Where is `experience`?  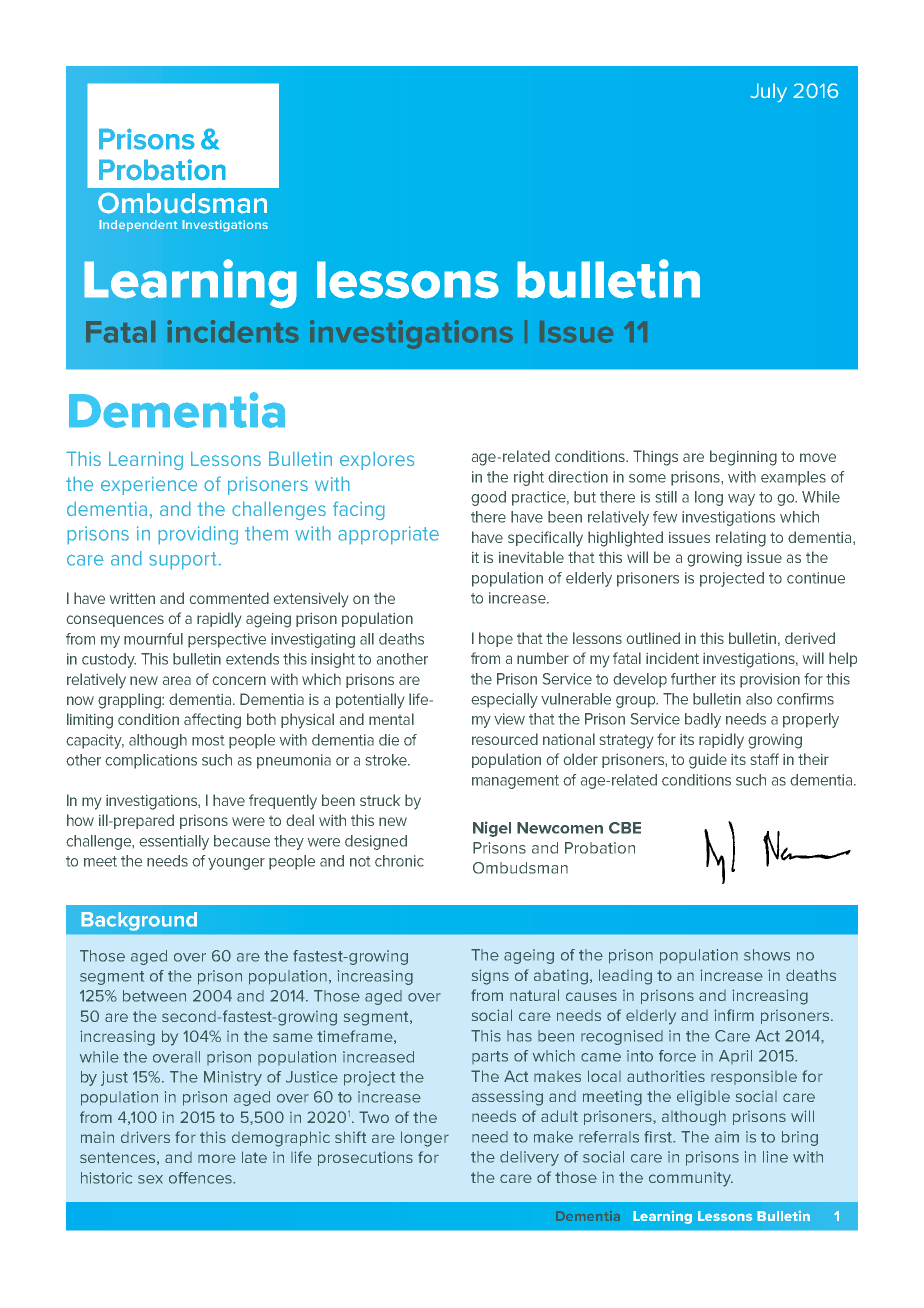
experience is located at coordinates (149, 485).
